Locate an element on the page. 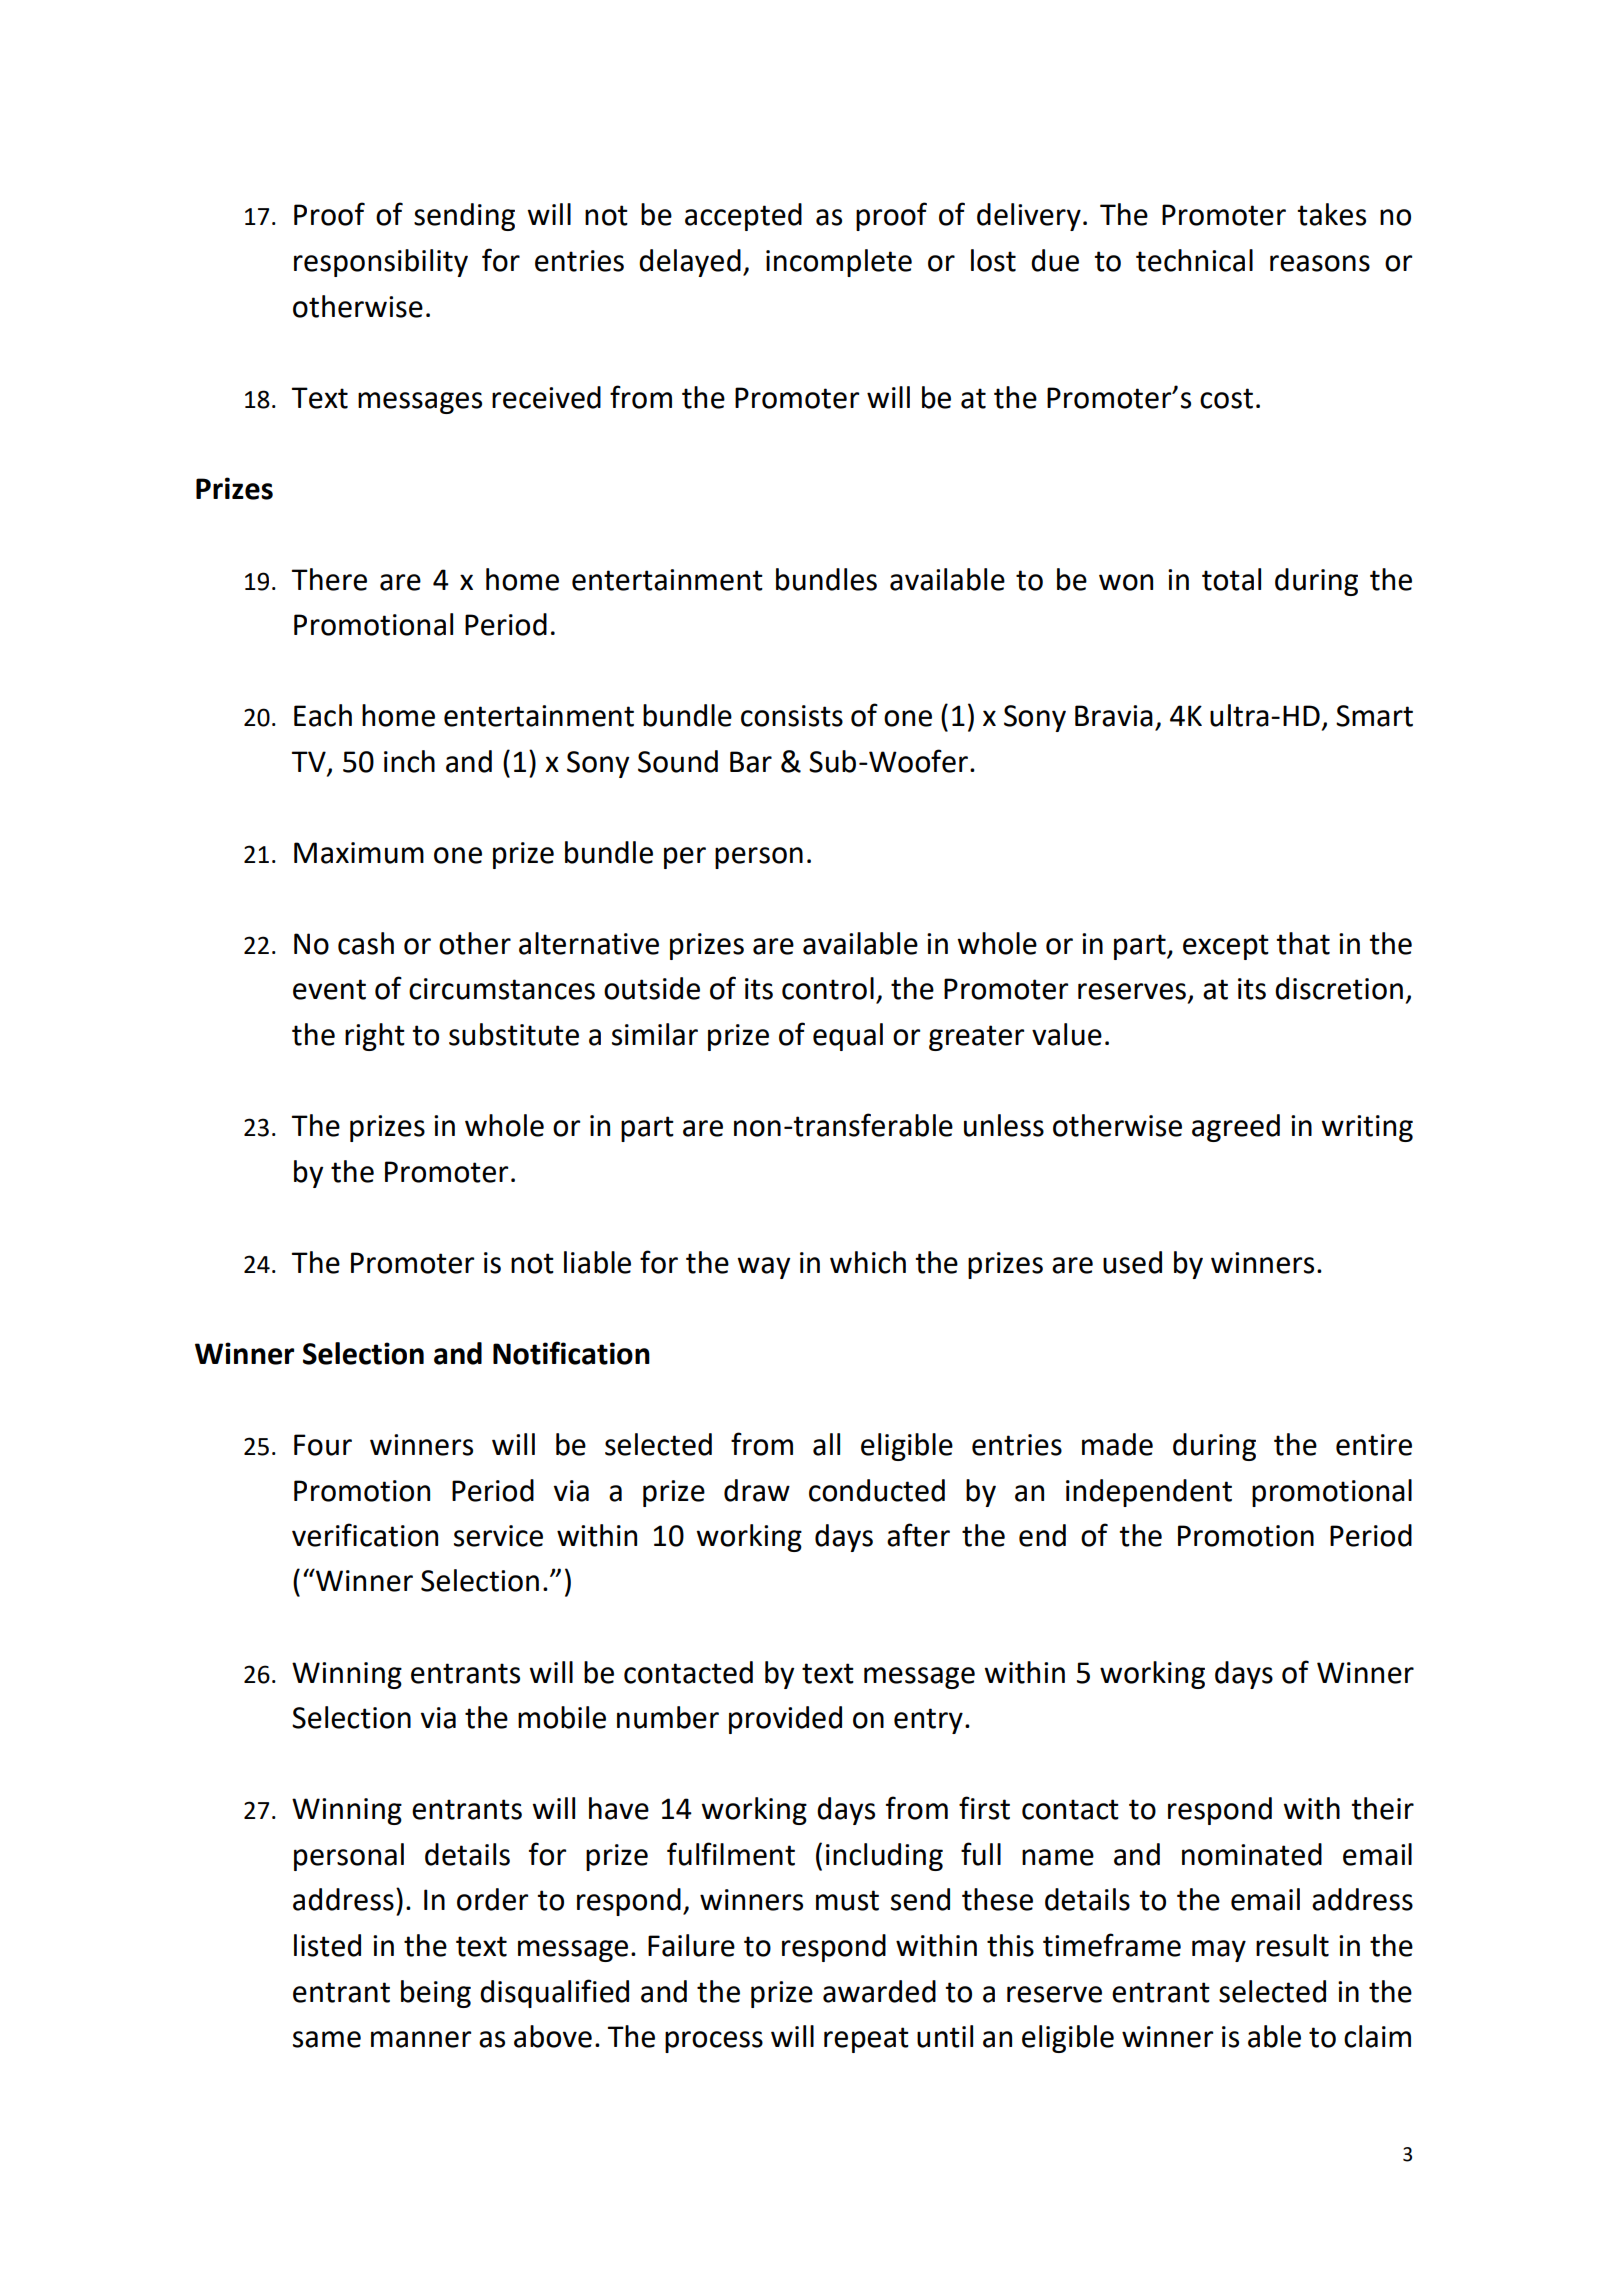 Image resolution: width=1608 pixels, height=2276 pixels. after is located at coordinates (918, 1535).
